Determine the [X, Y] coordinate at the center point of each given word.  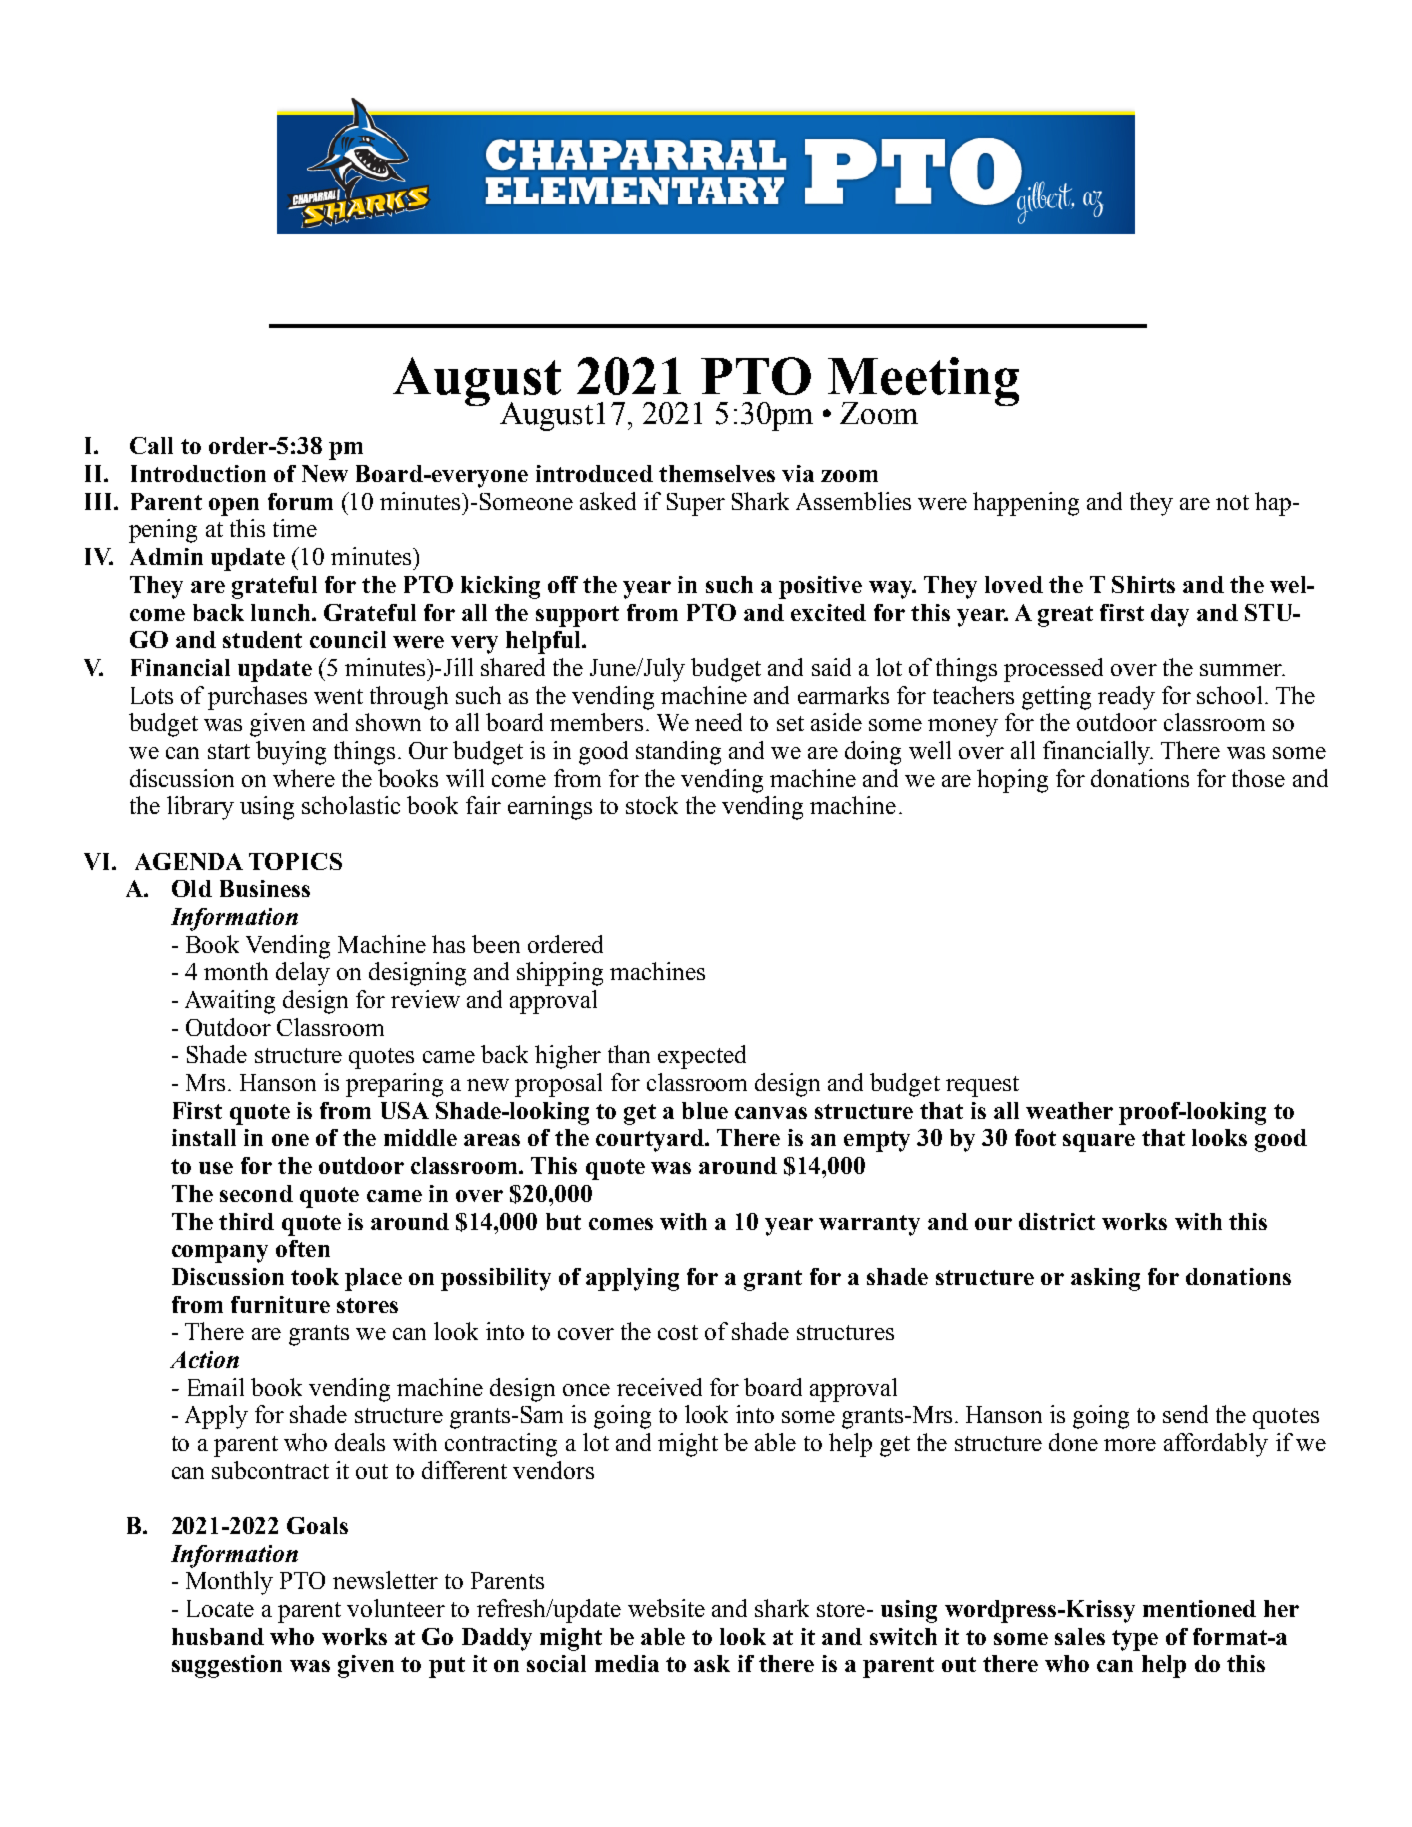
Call [151, 445]
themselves [717, 473]
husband [218, 1636]
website [666, 1608]
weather [1069, 1110]
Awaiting [230, 1002]
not [1232, 502]
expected [702, 1057]
